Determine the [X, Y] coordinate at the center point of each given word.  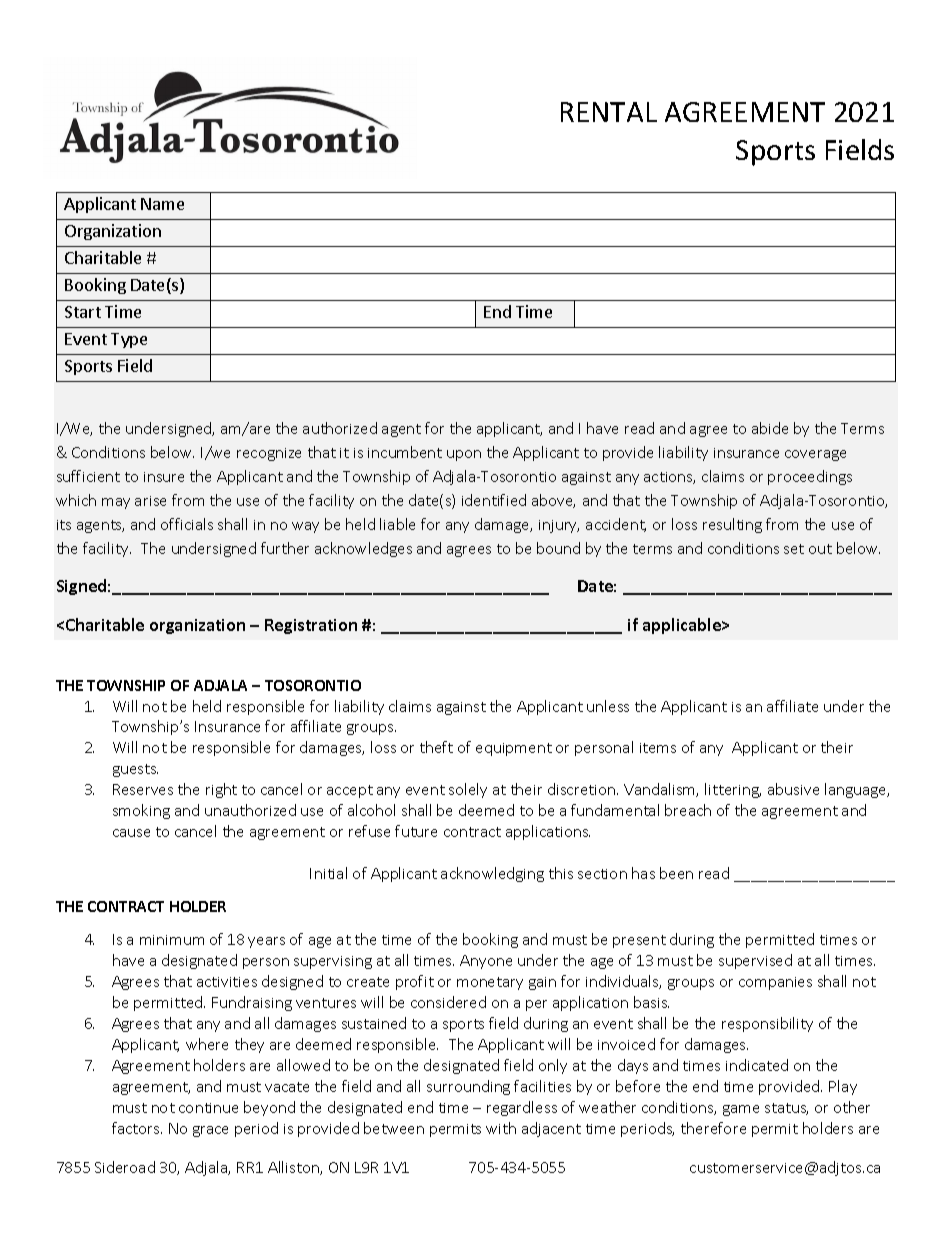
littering [733, 790]
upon [464, 455]
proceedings [810, 477]
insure [164, 477]
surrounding [468, 1087]
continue [208, 1108]
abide [770, 428]
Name [162, 204]
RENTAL [609, 112]
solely [468, 790]
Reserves [143, 789]
